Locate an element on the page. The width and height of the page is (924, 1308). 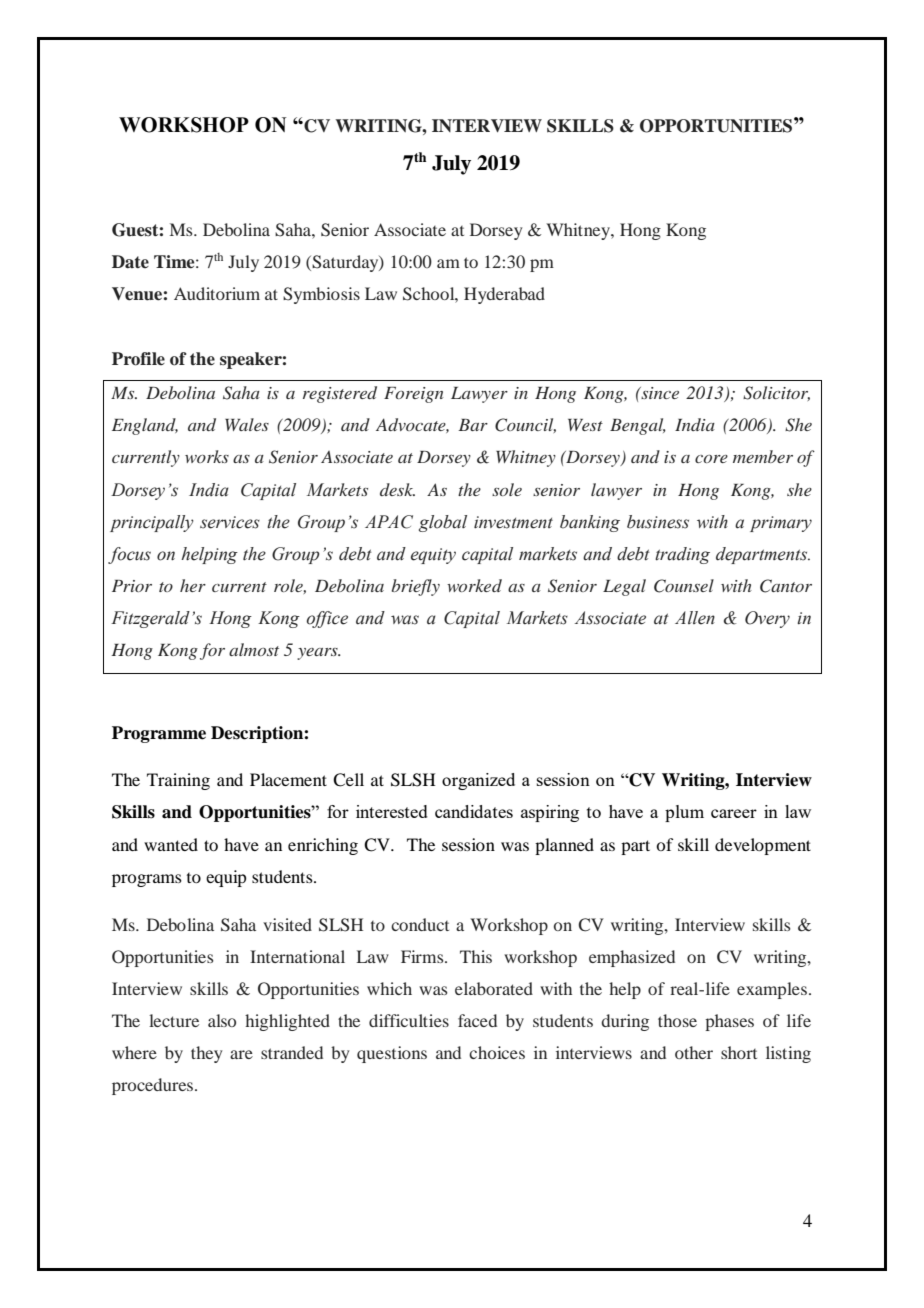
global is located at coordinates (443, 523).
